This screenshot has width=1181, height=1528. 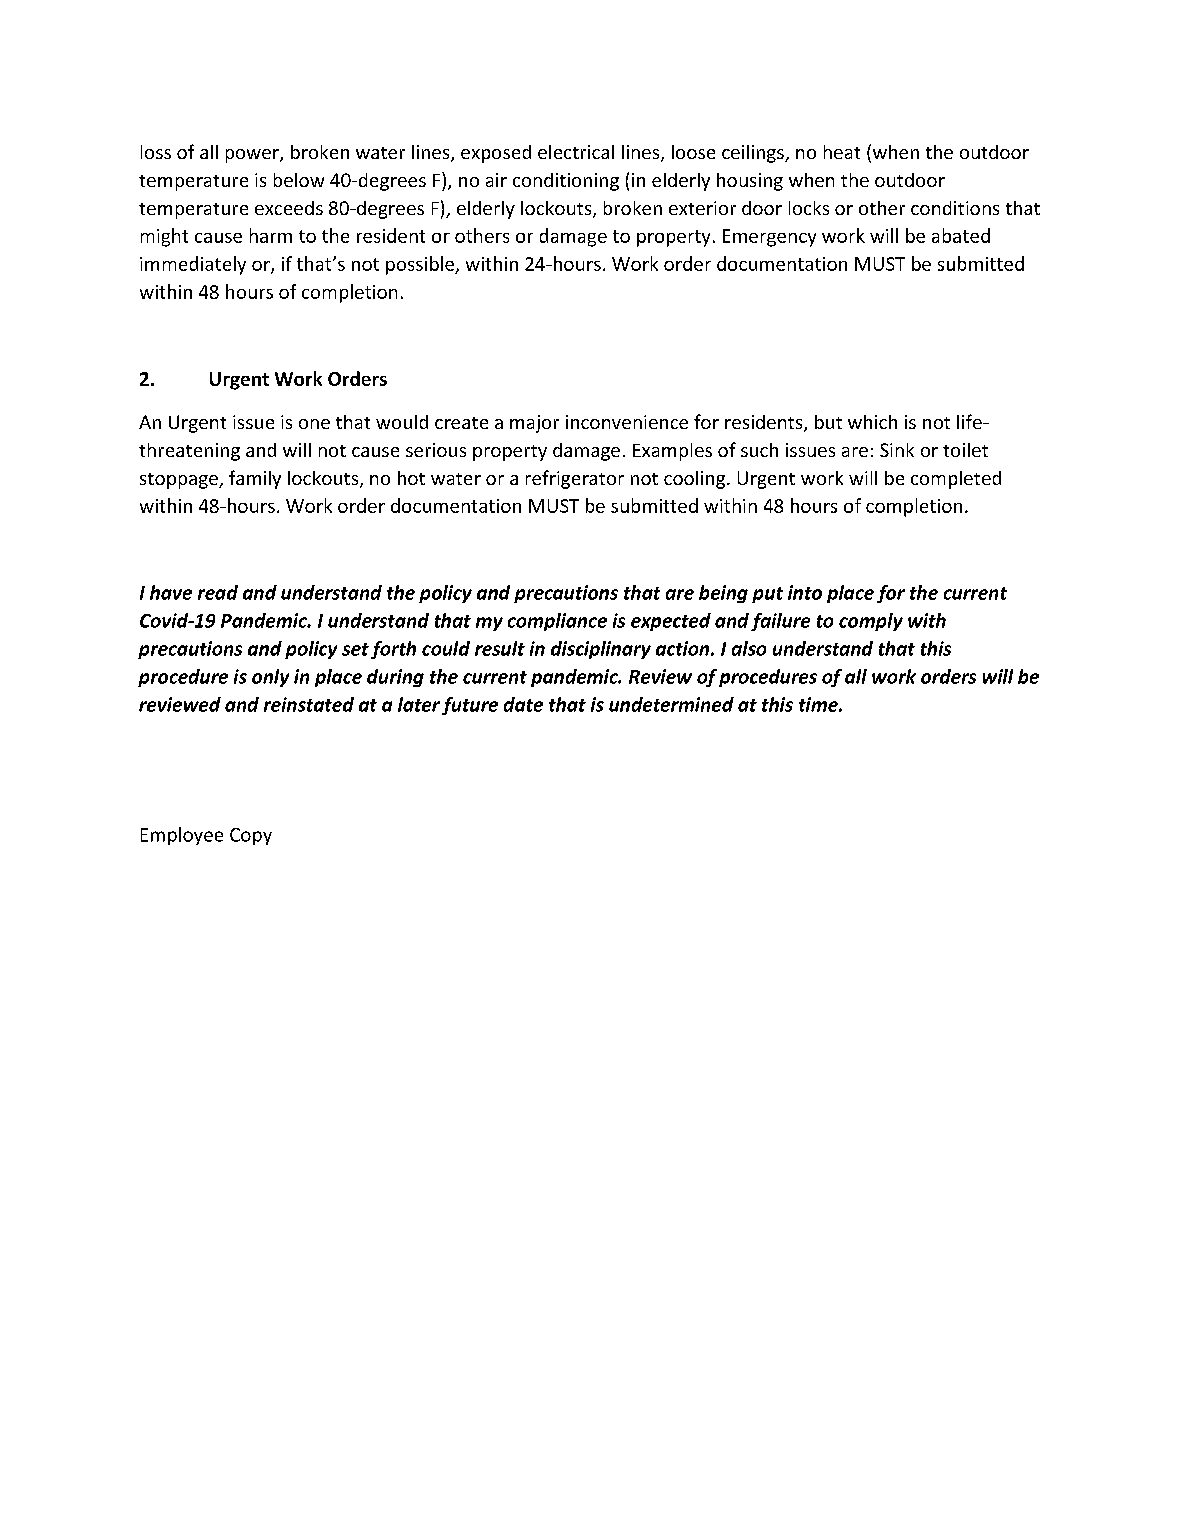 What do you see at coordinates (255, 479) in the screenshot?
I see `family` at bounding box center [255, 479].
